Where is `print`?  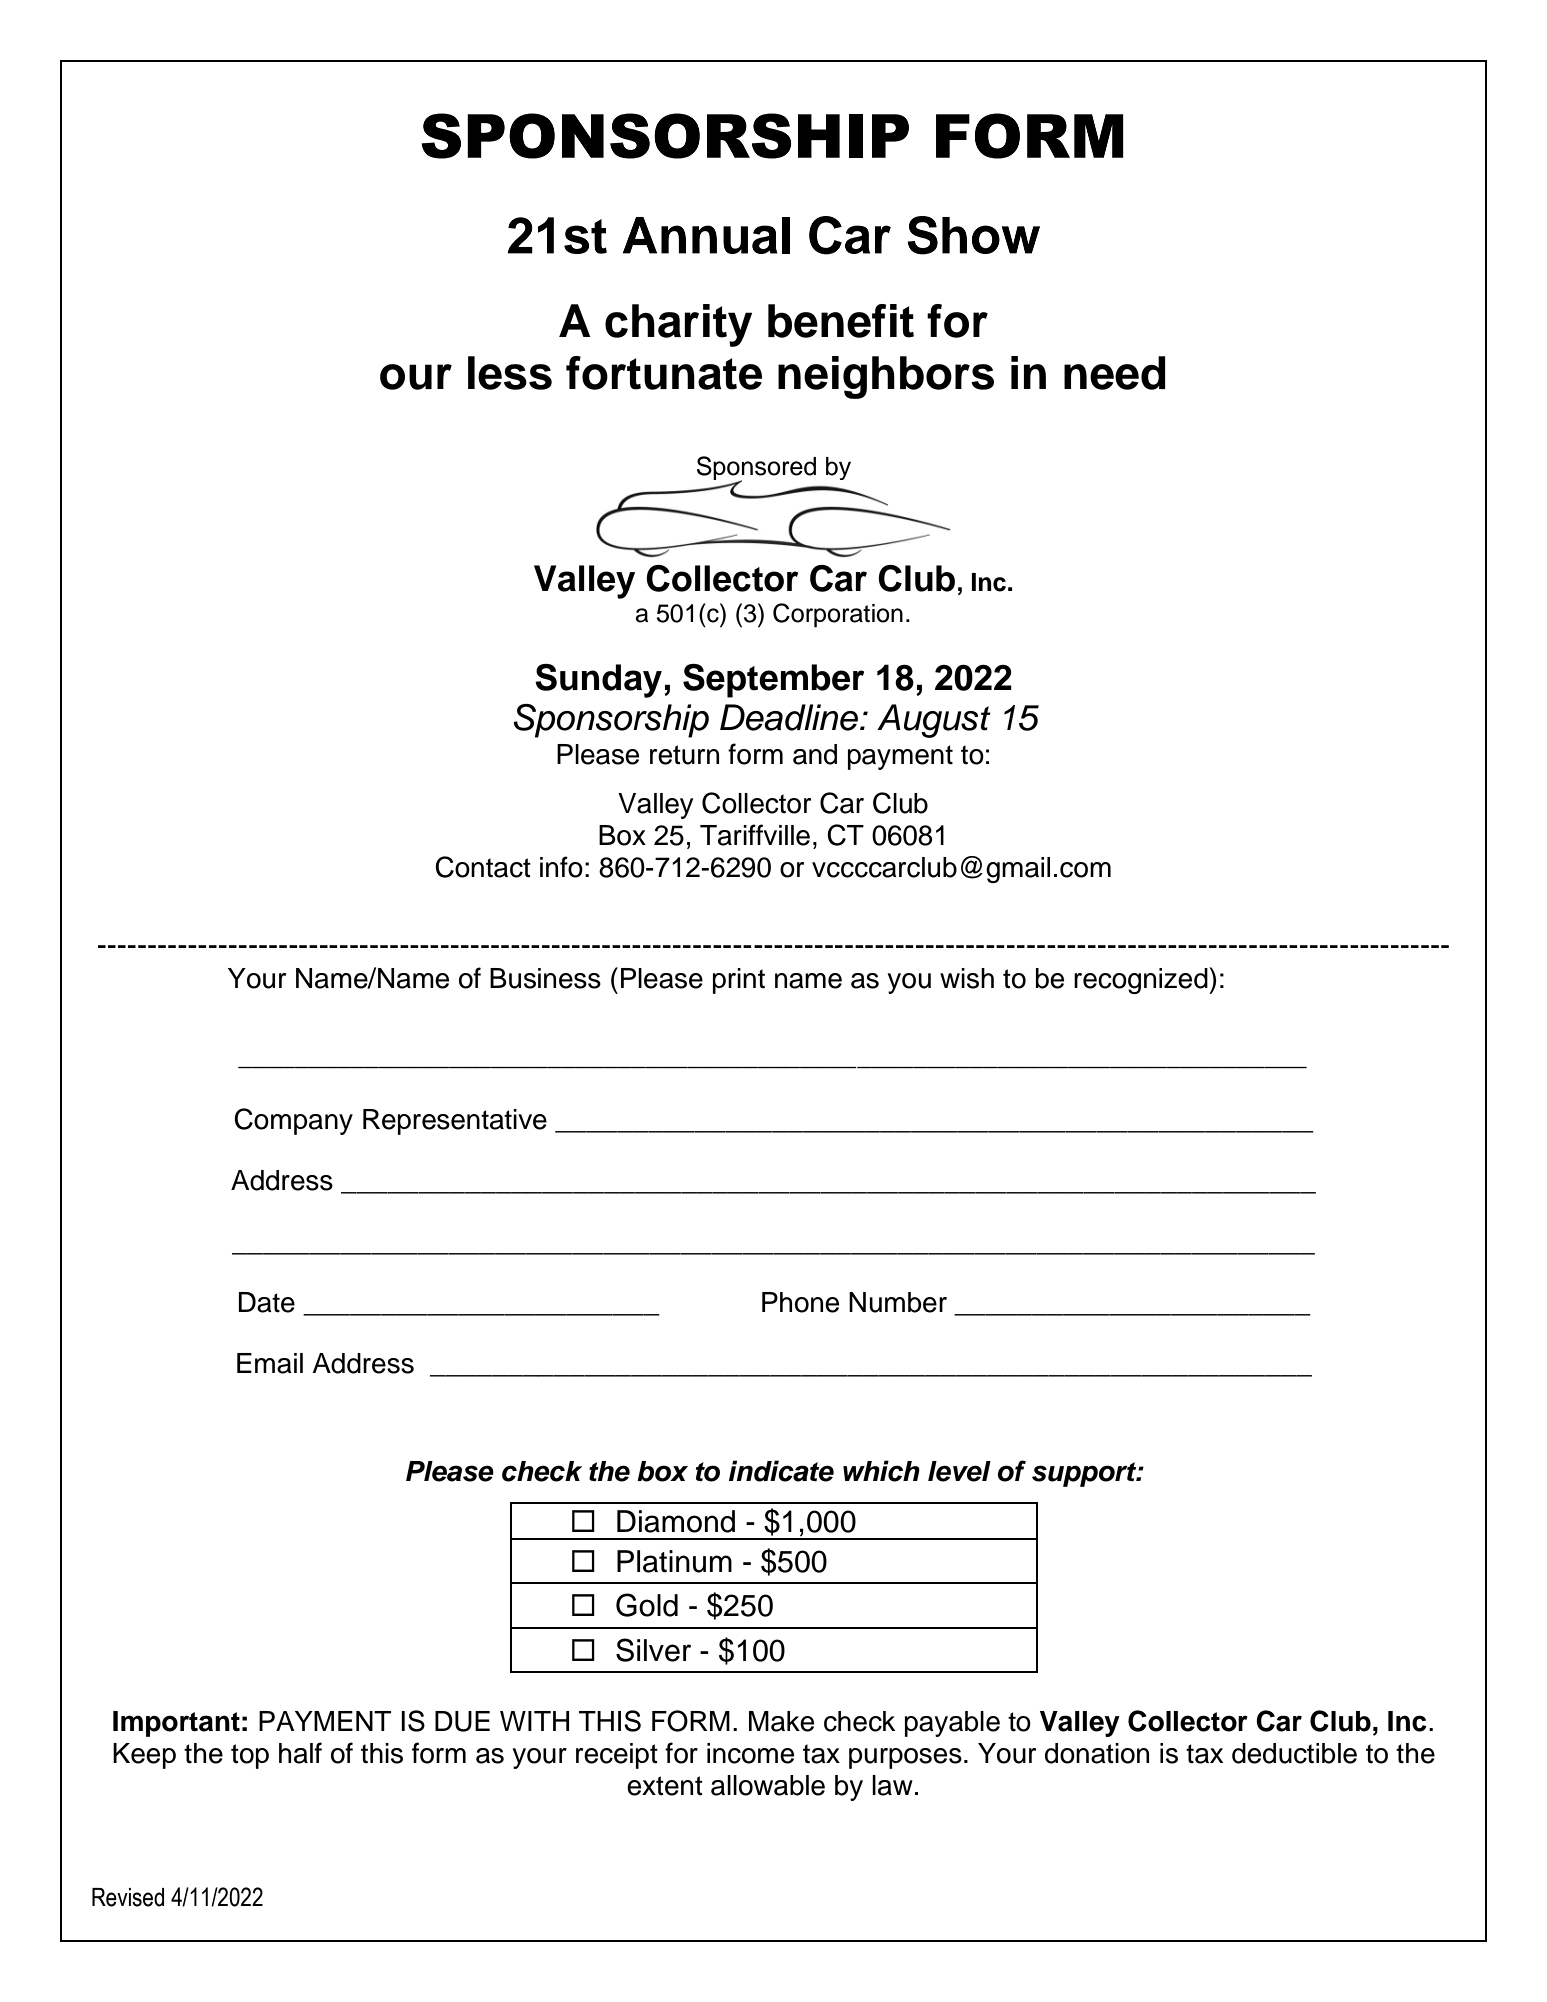
print is located at coordinates (739, 981).
